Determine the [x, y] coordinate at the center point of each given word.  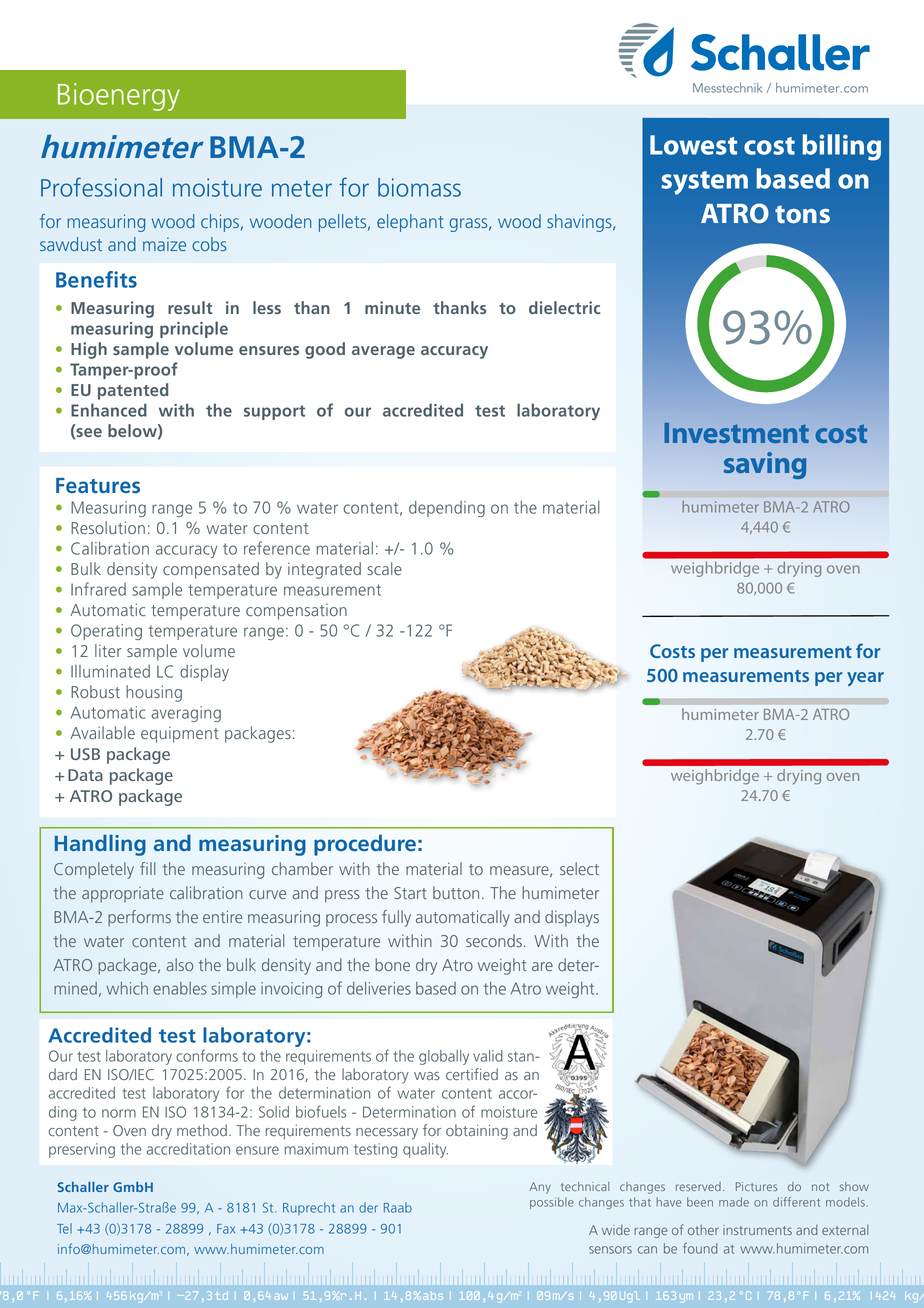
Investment [736, 433]
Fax [226, 1229]
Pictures [757, 1186]
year [865, 679]
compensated [211, 570]
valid [488, 1056]
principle [194, 329]
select [579, 868]
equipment [180, 734]
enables [180, 988]
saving [765, 465]
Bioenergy [119, 97]
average [383, 352]
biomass [419, 187]
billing [841, 147]
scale [384, 568]
